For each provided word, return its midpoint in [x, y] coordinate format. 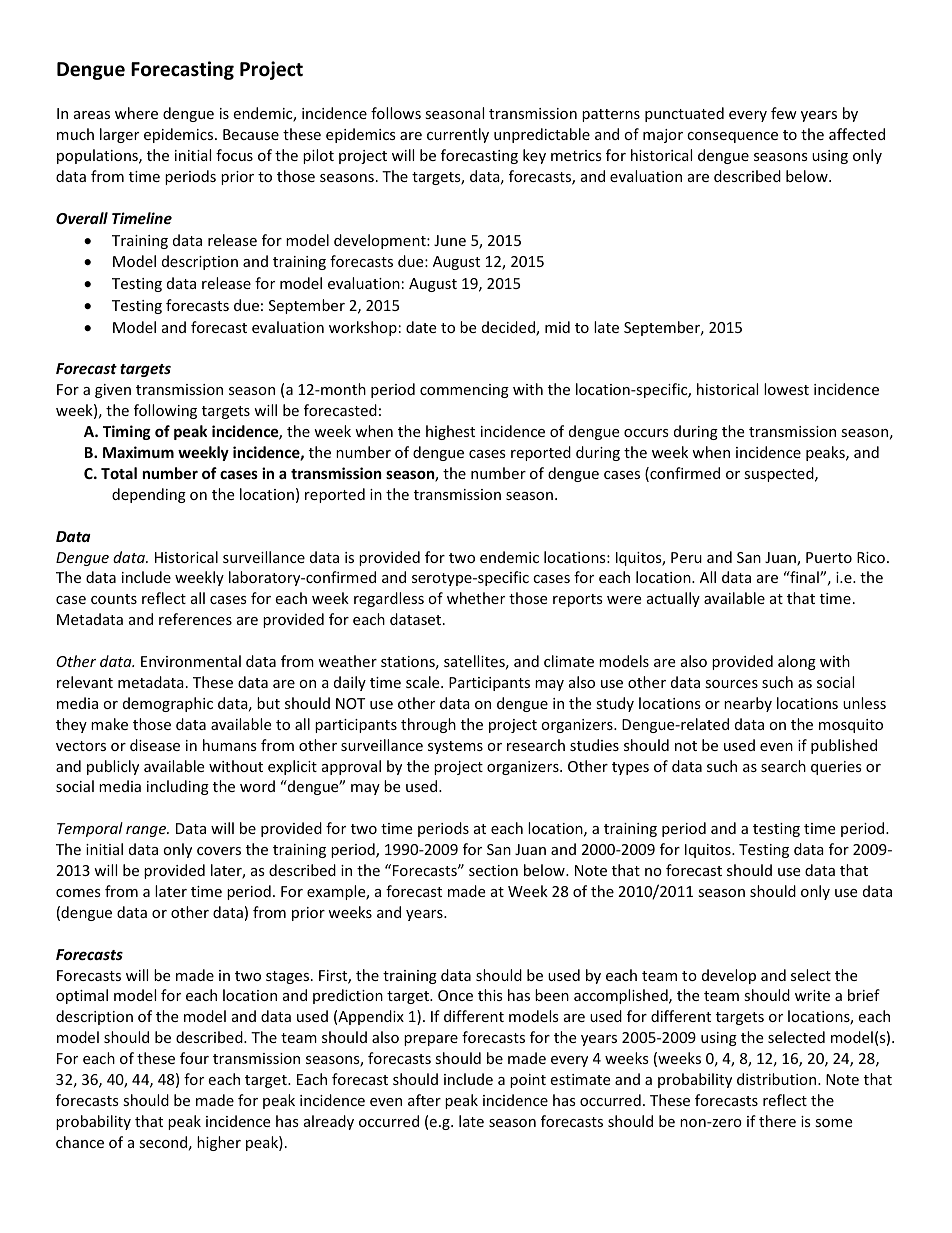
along [797, 662]
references [195, 619]
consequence [732, 137]
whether [476, 598]
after [424, 1100]
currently [458, 135]
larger [119, 135]
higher [219, 1143]
